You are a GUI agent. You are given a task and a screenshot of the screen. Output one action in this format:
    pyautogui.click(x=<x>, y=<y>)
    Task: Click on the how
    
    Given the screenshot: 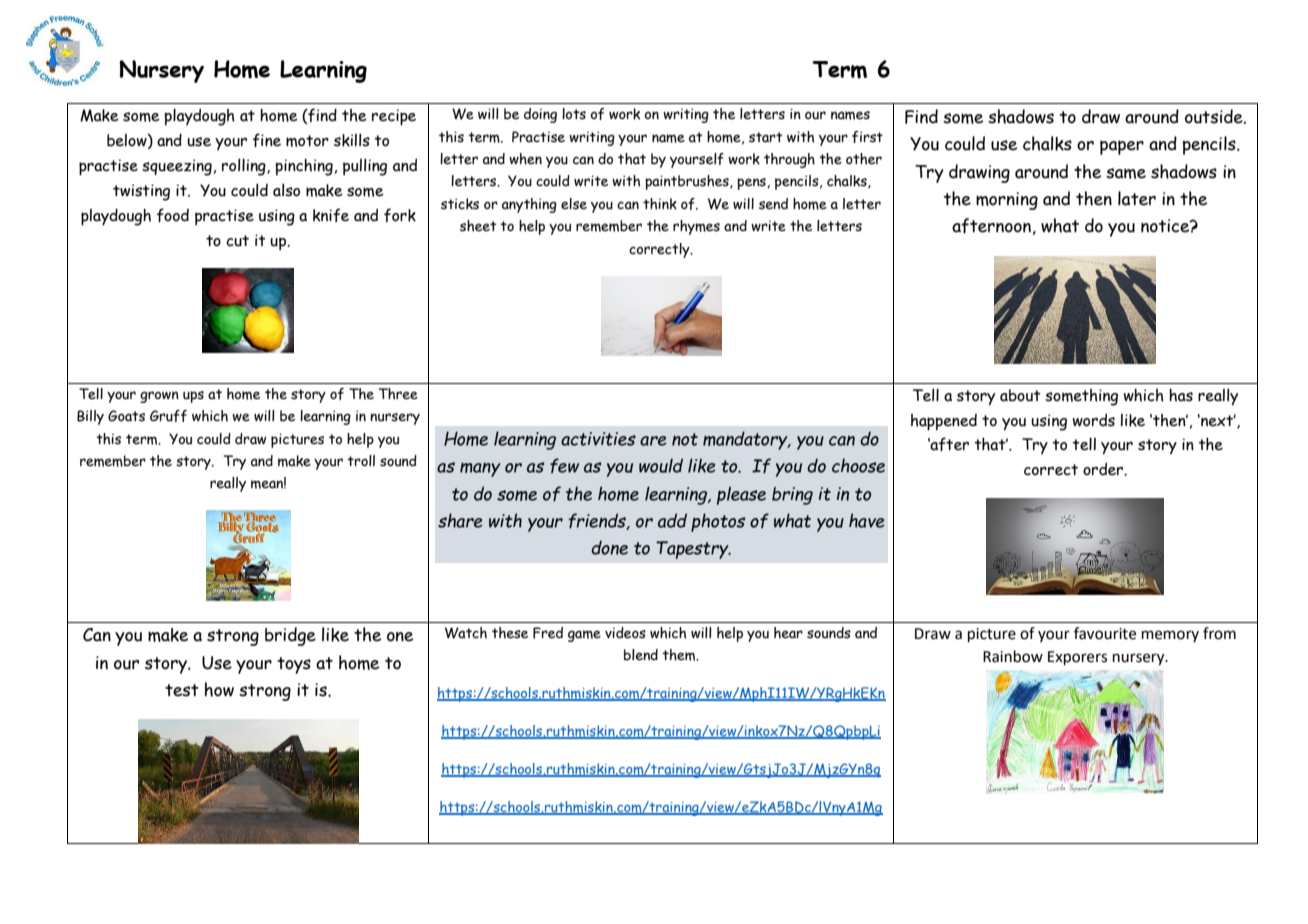 What is the action you would take?
    pyautogui.click(x=219, y=689)
